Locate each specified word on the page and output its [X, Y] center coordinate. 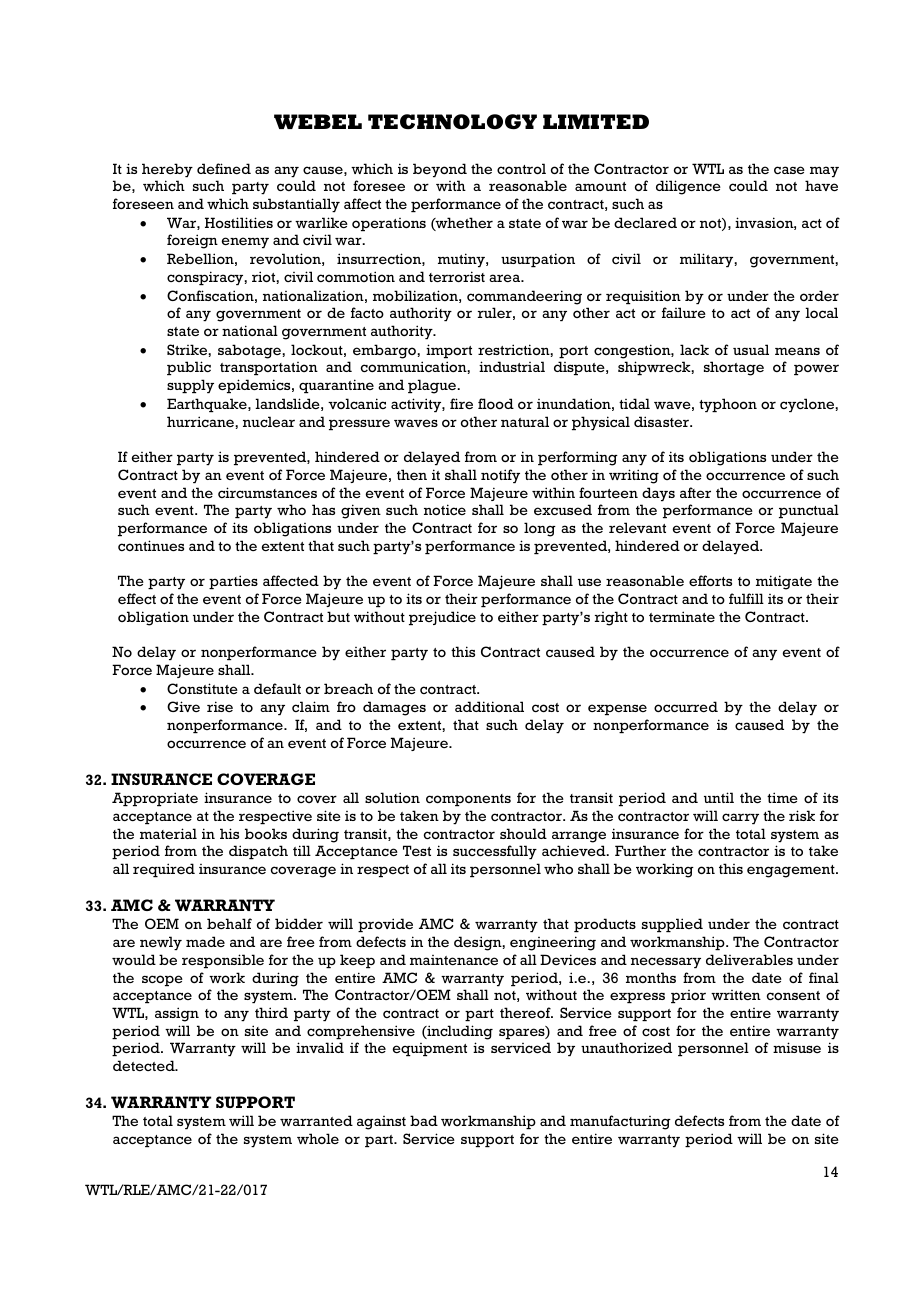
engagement [792, 871]
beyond [440, 170]
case [789, 170]
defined [224, 168]
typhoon [728, 405]
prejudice [442, 618]
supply [190, 386]
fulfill [746, 598]
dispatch [258, 852]
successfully [495, 852]
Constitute [202, 688]
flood [496, 403]
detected [145, 1065]
